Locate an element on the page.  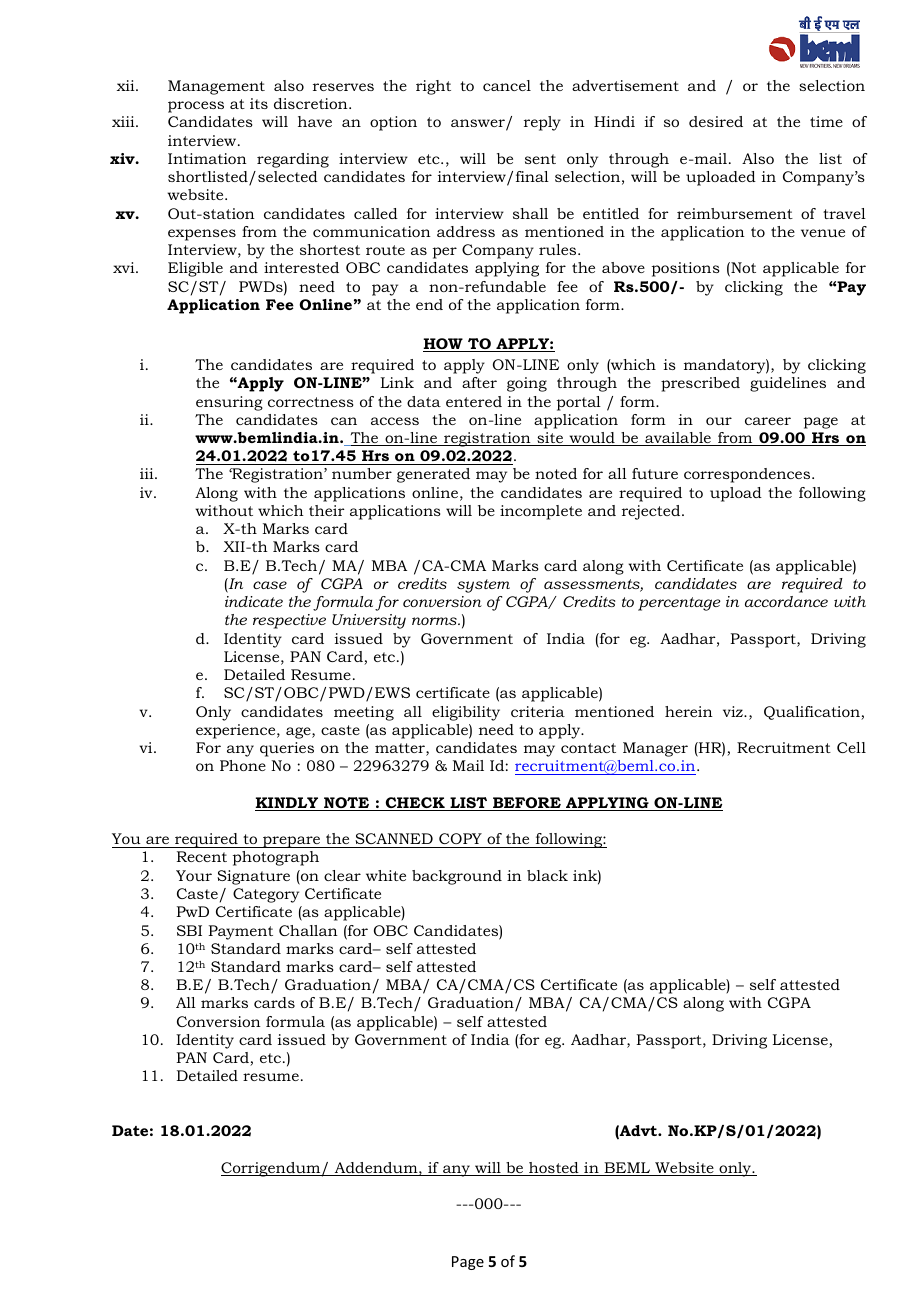
black is located at coordinates (547, 875).
